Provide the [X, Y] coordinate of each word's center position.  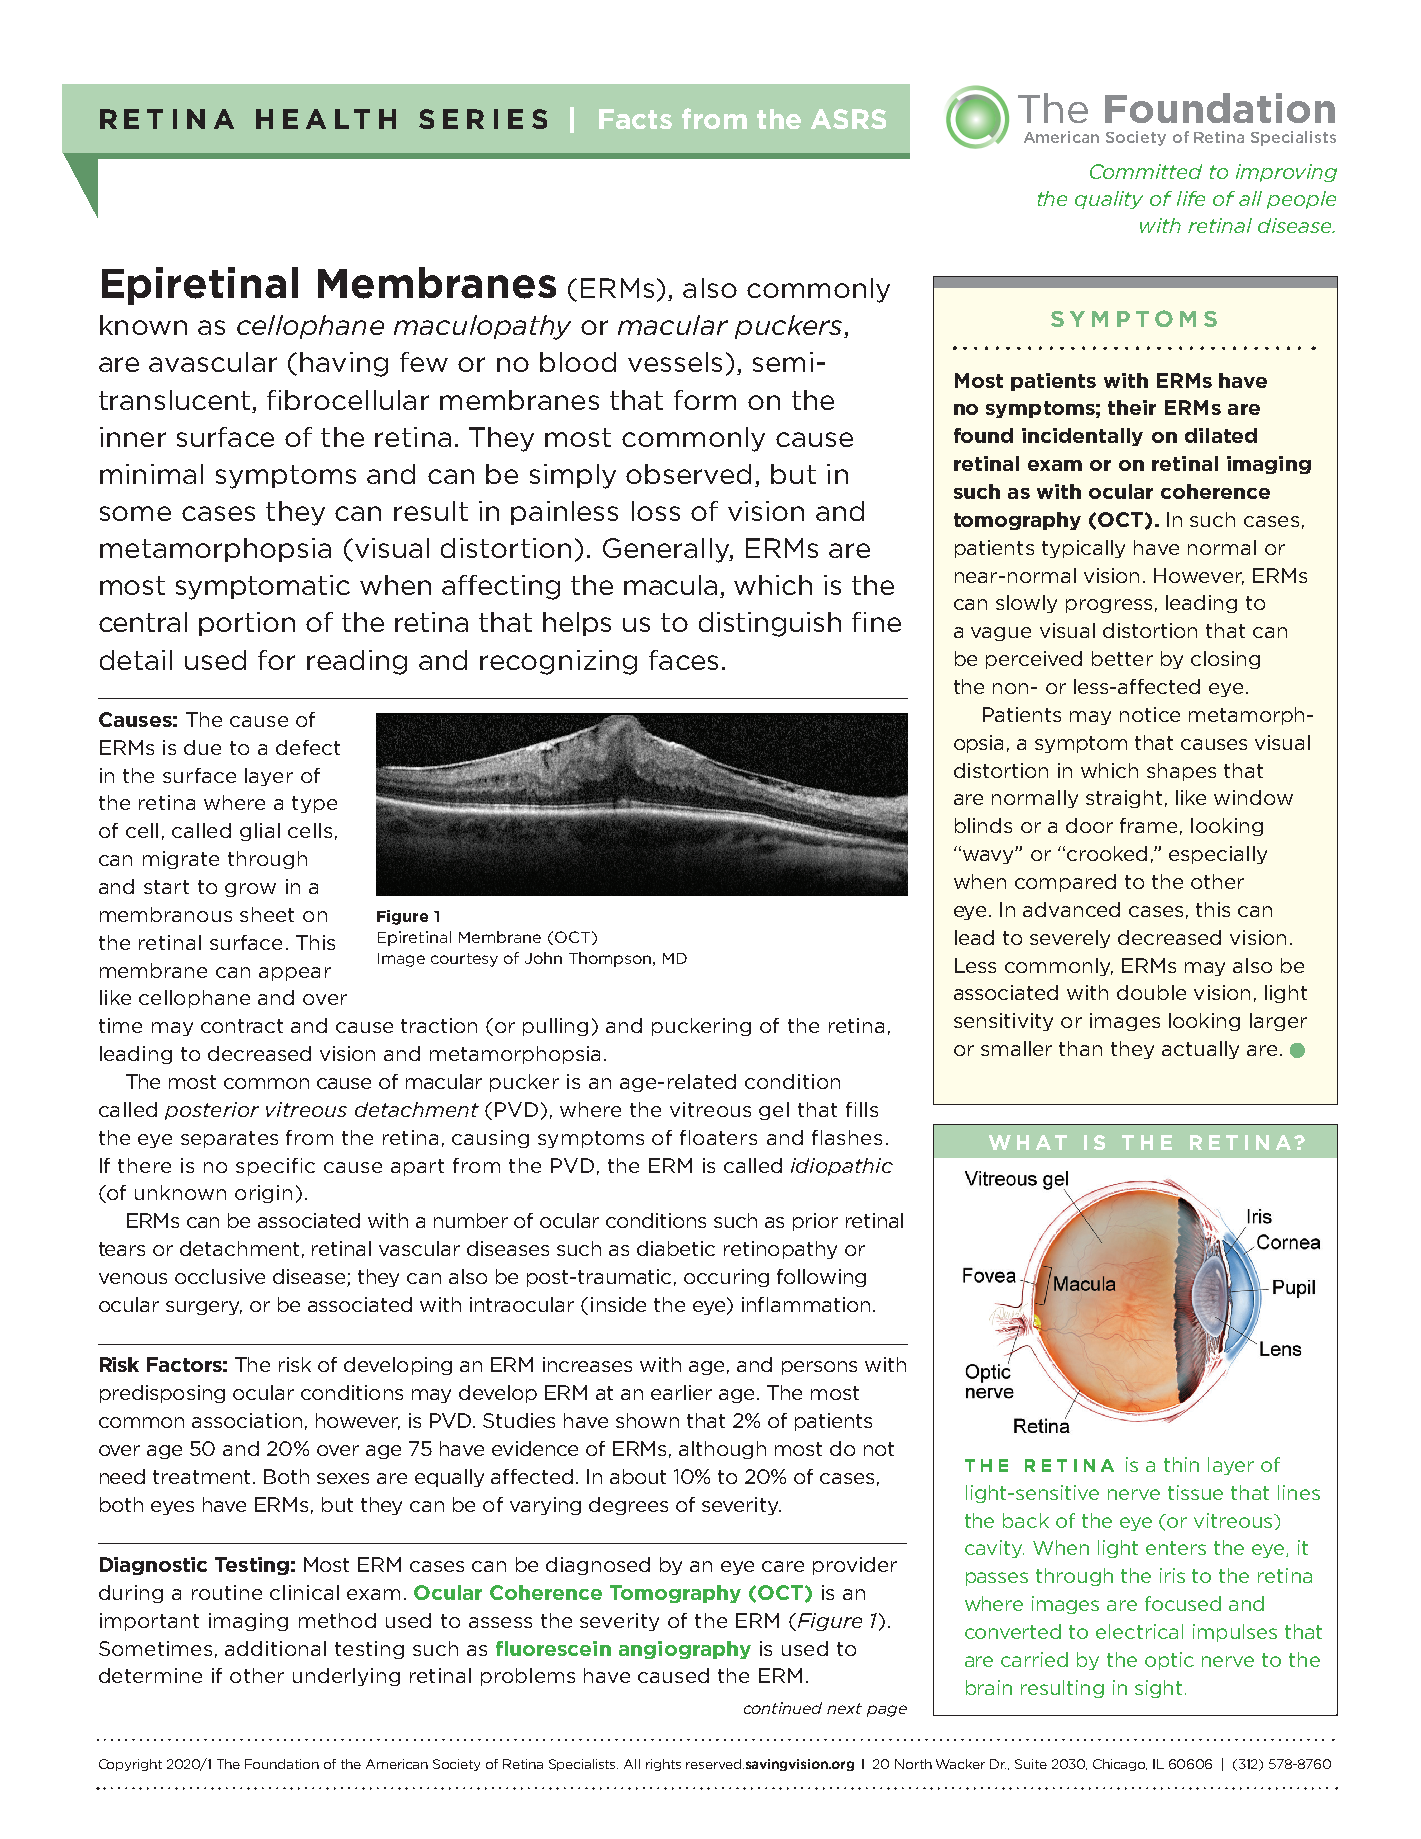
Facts [635, 119]
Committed [1146, 171]
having [344, 364]
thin [1181, 1464]
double [1151, 992]
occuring [726, 1278]
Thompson [610, 959]
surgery [204, 1308]
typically [1083, 549]
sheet [267, 914]
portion [247, 624]
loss [656, 511]
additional [275, 1648]
